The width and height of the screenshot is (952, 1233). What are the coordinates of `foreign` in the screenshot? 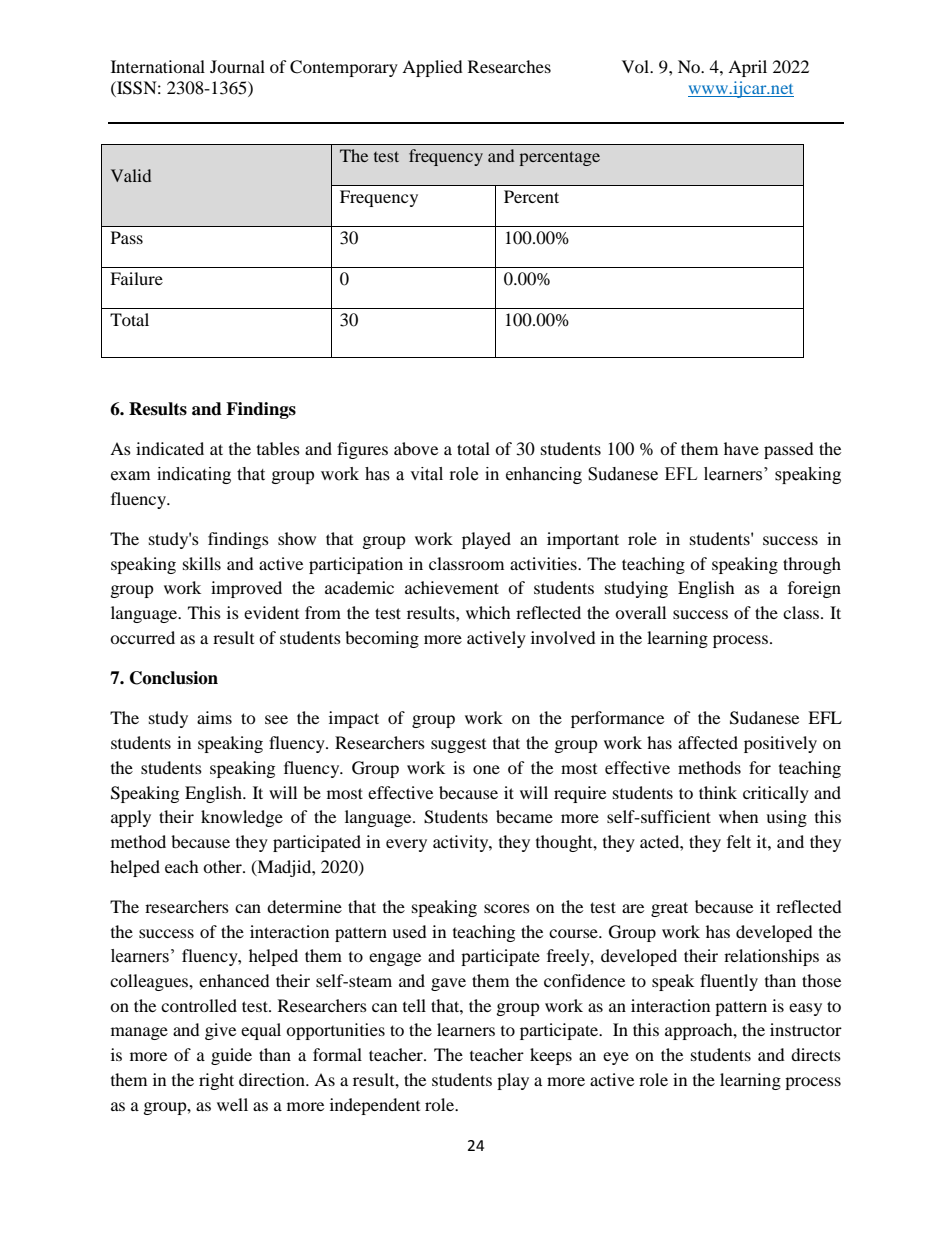 It's located at (814, 589).
